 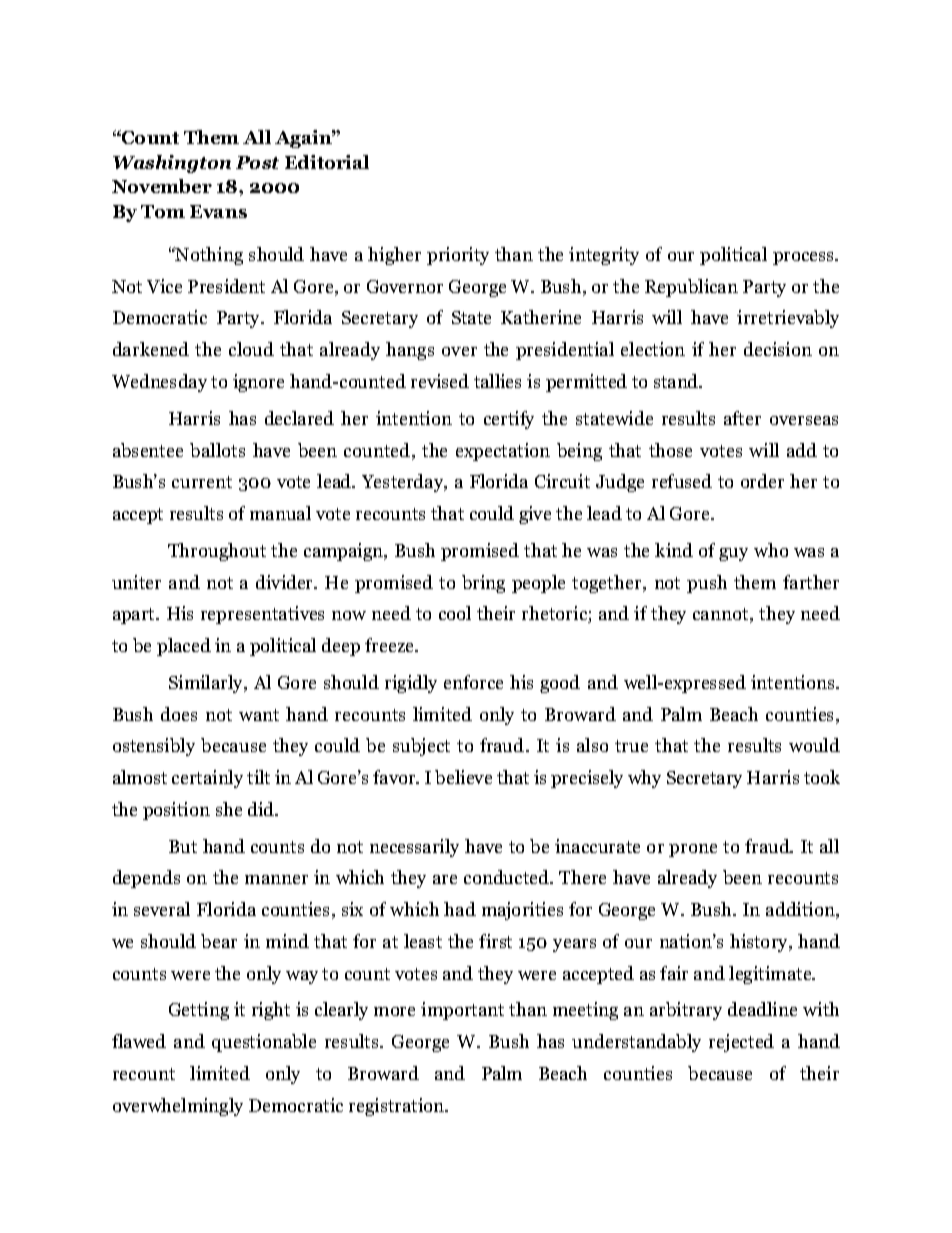 What do you see at coordinates (693, 850) in the screenshot?
I see `prone` at bounding box center [693, 850].
